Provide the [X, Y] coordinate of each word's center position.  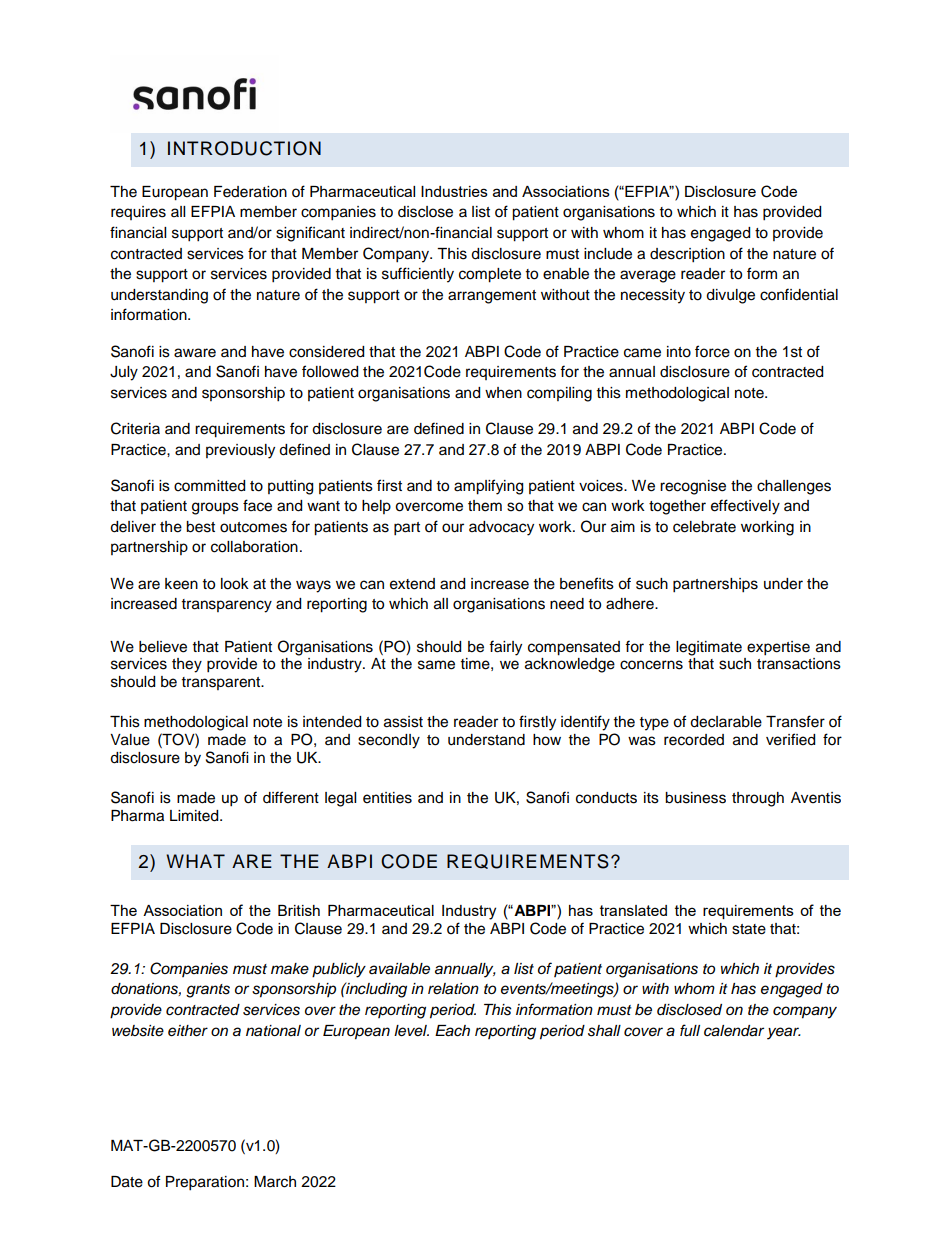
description [687, 255]
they [187, 665]
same [436, 665]
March [275, 1182]
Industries [454, 191]
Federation [250, 192]
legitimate [709, 648]
